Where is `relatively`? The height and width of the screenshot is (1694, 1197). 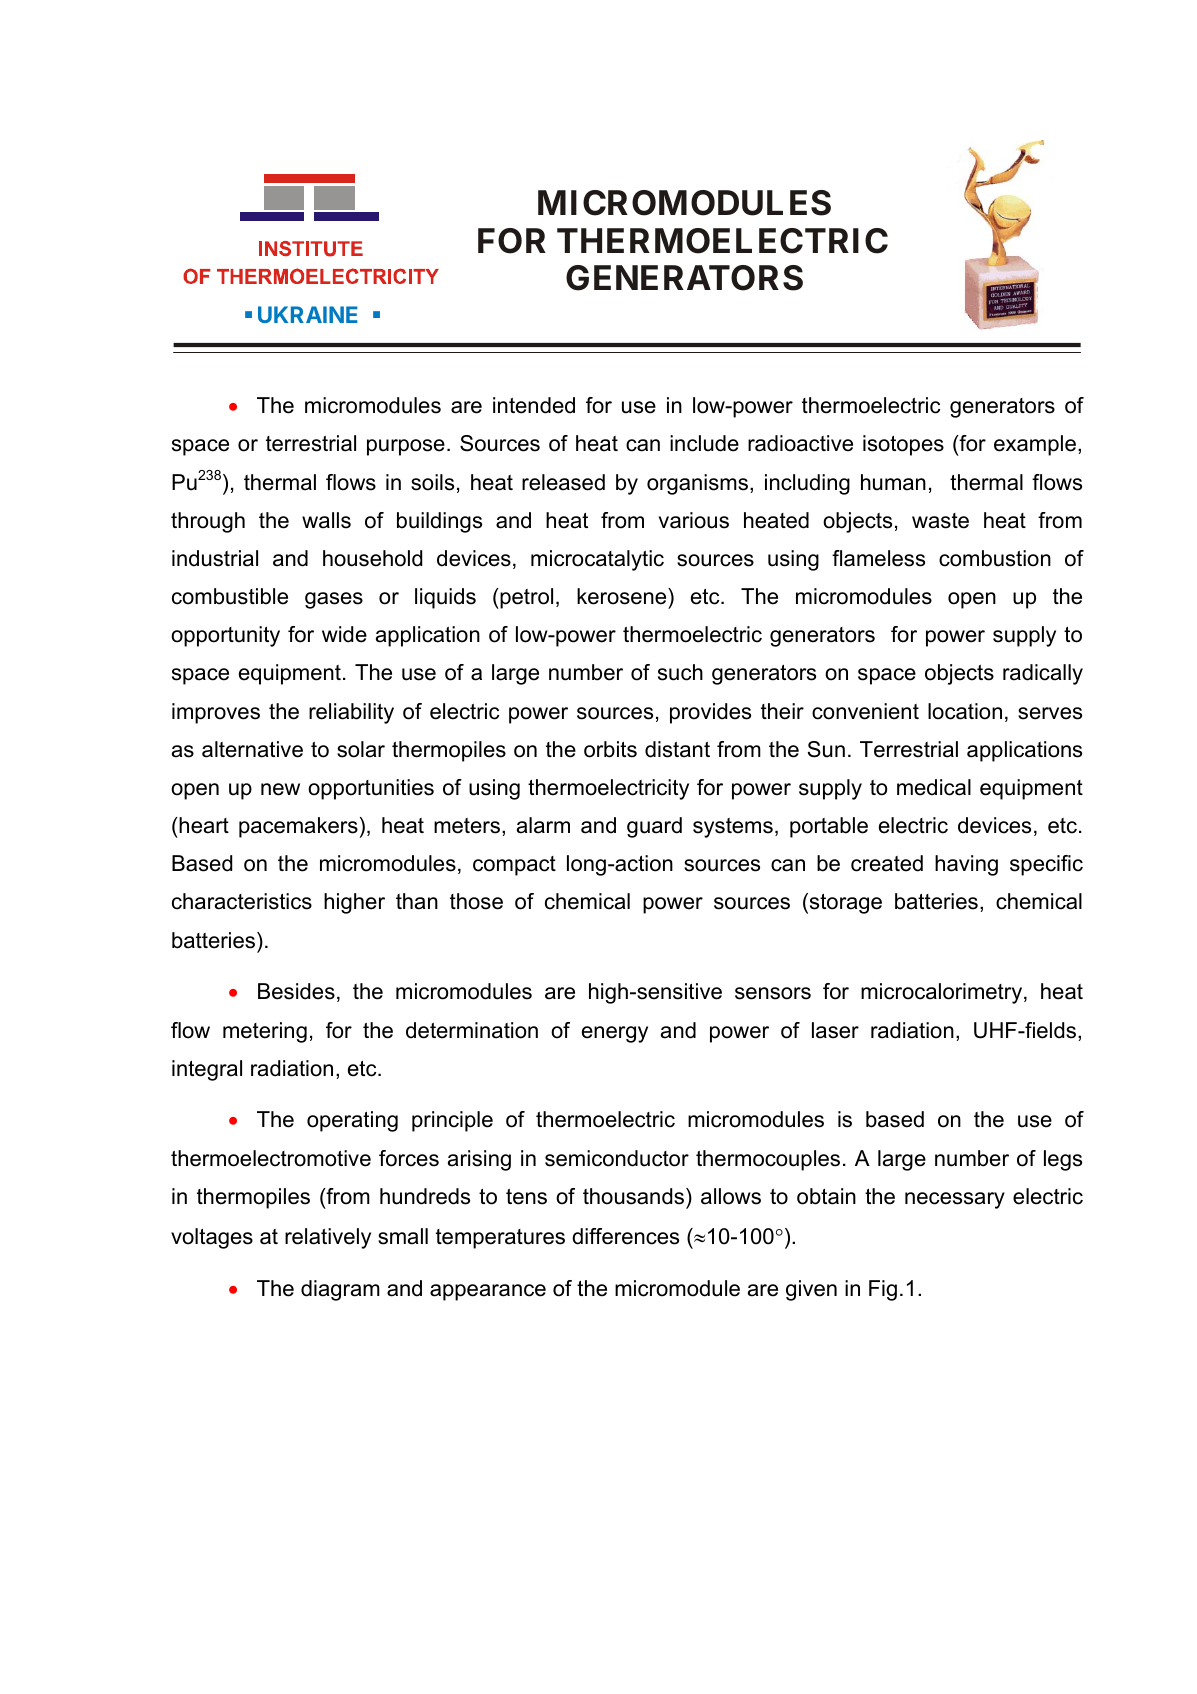 relatively is located at coordinates (328, 1238).
